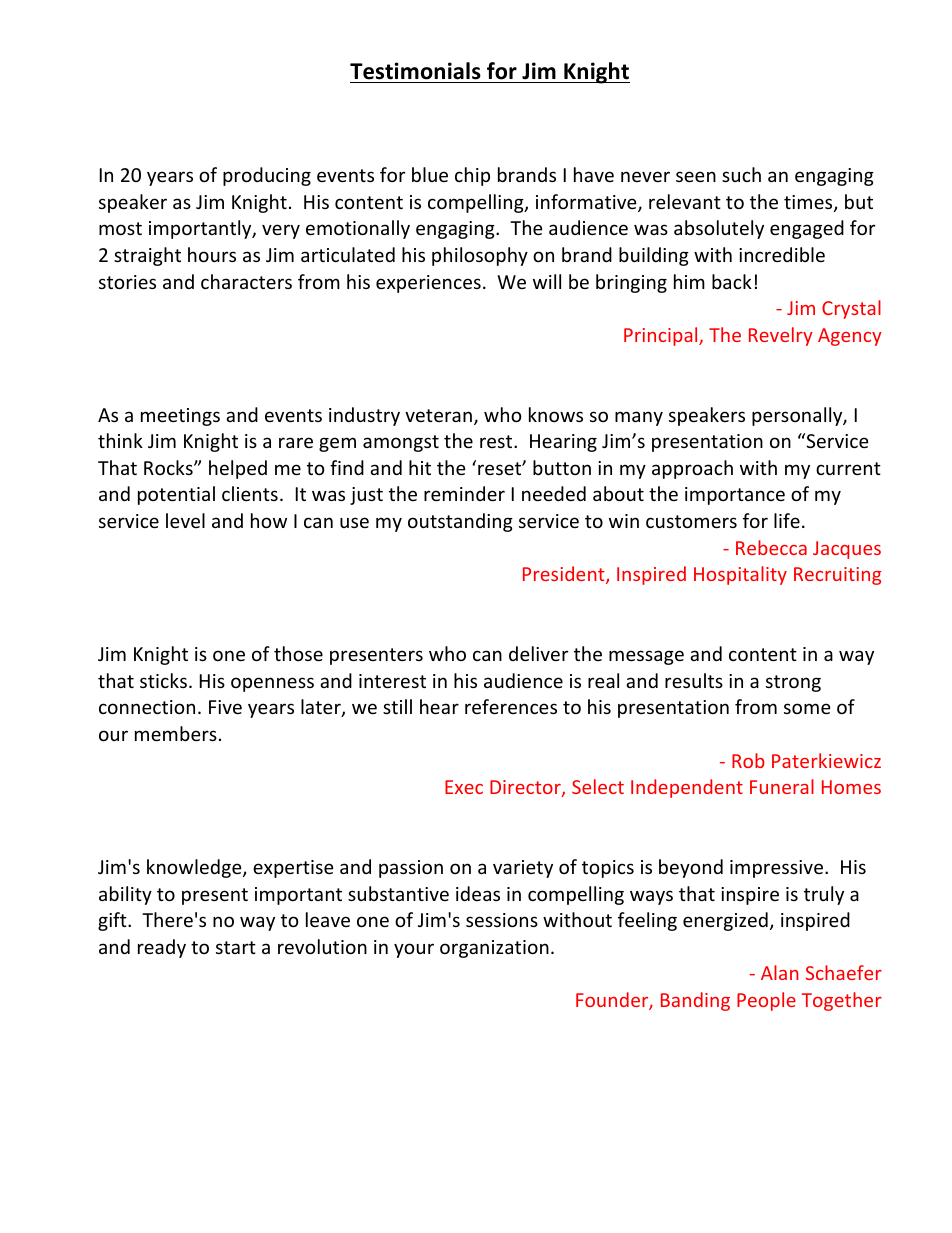 The image size is (952, 1233). What do you see at coordinates (267, 176) in the screenshot?
I see `producing` at bounding box center [267, 176].
